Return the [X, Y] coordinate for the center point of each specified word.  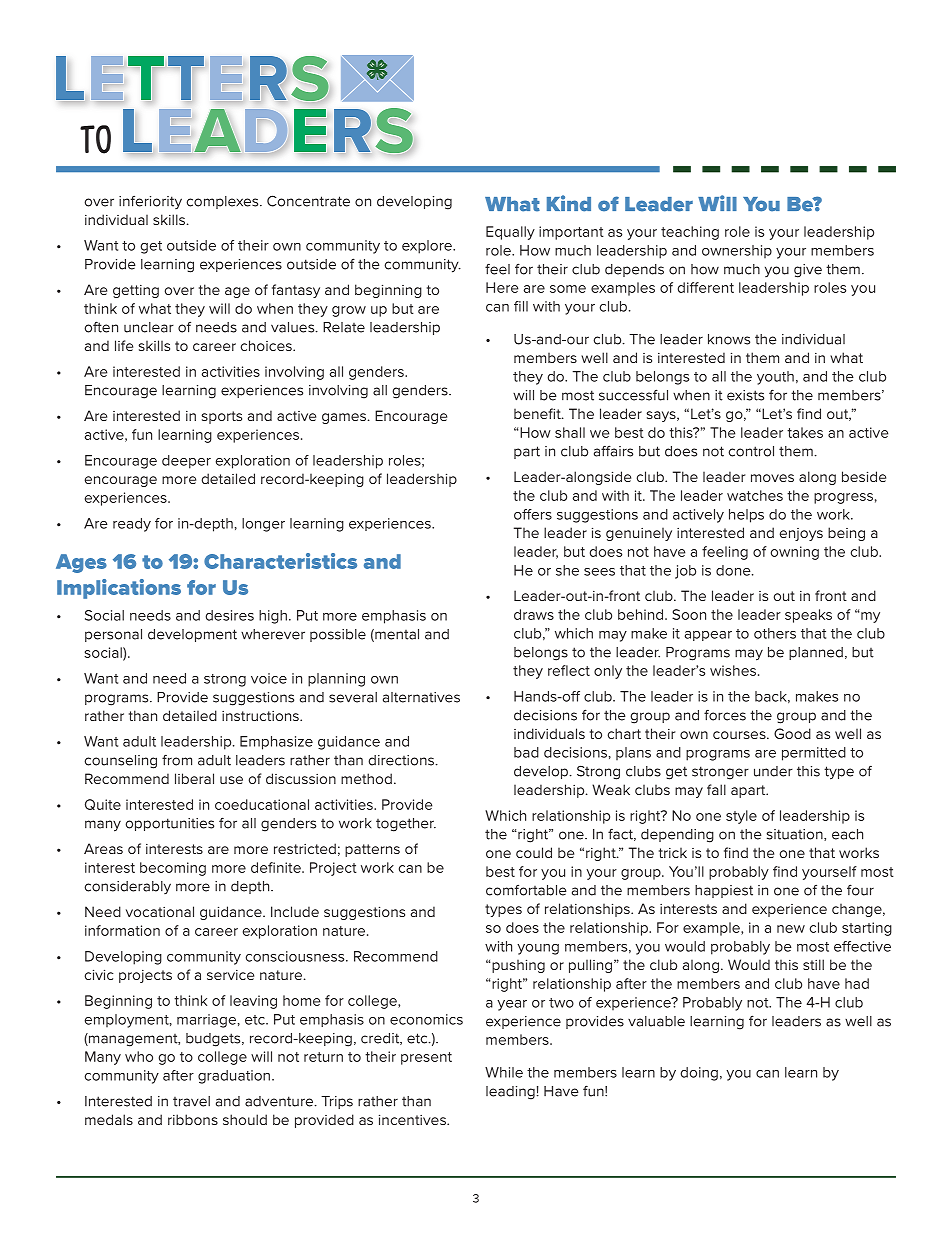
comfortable [526, 890]
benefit [538, 413]
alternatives [421, 697]
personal [113, 635]
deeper [186, 462]
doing [699, 1074]
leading [510, 1093]
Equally [510, 233]
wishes [733, 670]
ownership [737, 251]
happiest [724, 891]
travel [191, 1101]
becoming [173, 869]
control [751, 451]
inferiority [150, 202]
